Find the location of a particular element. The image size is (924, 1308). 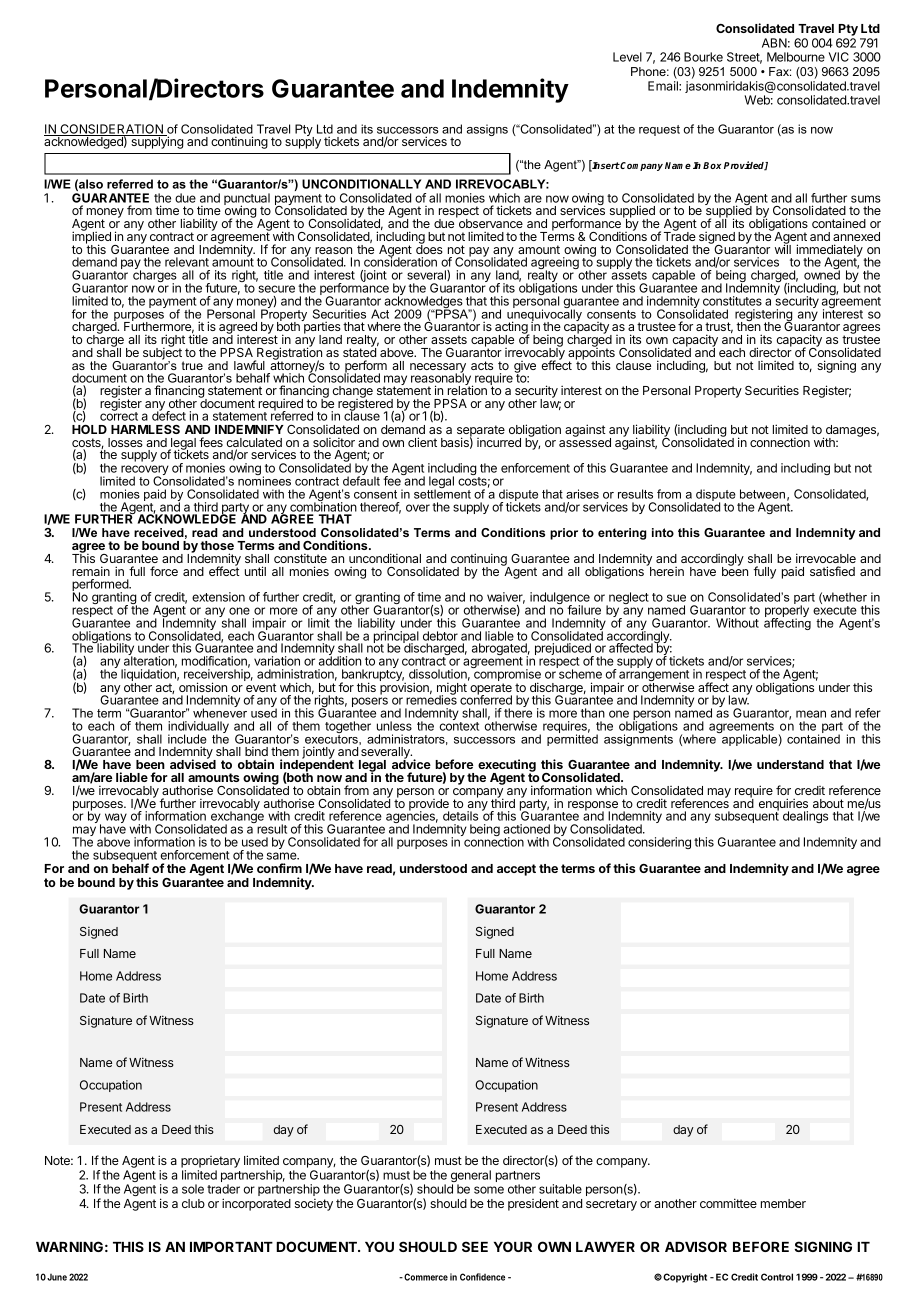

club is located at coordinates (193, 1203).
